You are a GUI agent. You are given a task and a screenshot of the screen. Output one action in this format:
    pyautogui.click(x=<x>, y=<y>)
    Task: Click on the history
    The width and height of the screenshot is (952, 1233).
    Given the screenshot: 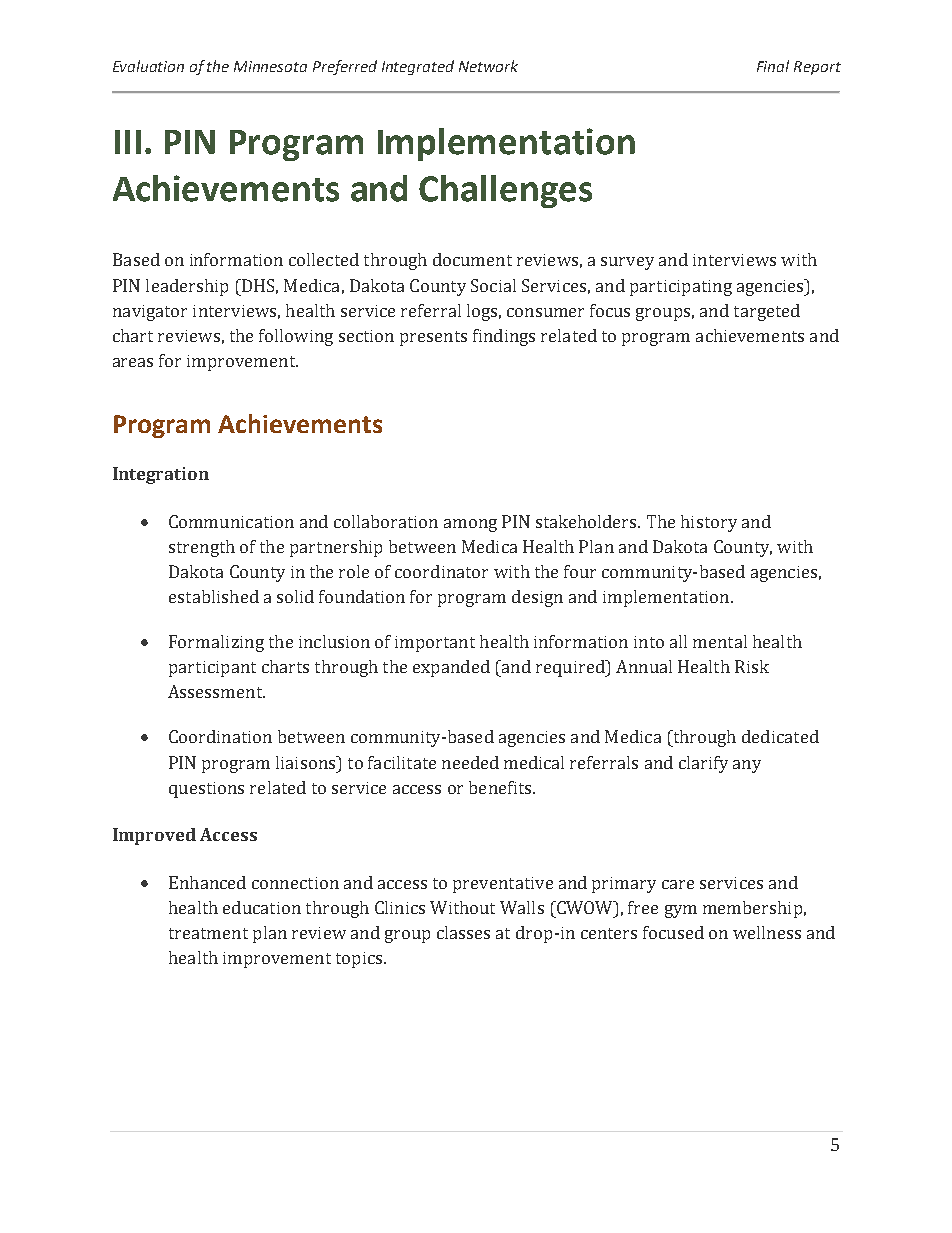 What is the action you would take?
    pyautogui.click(x=709, y=523)
